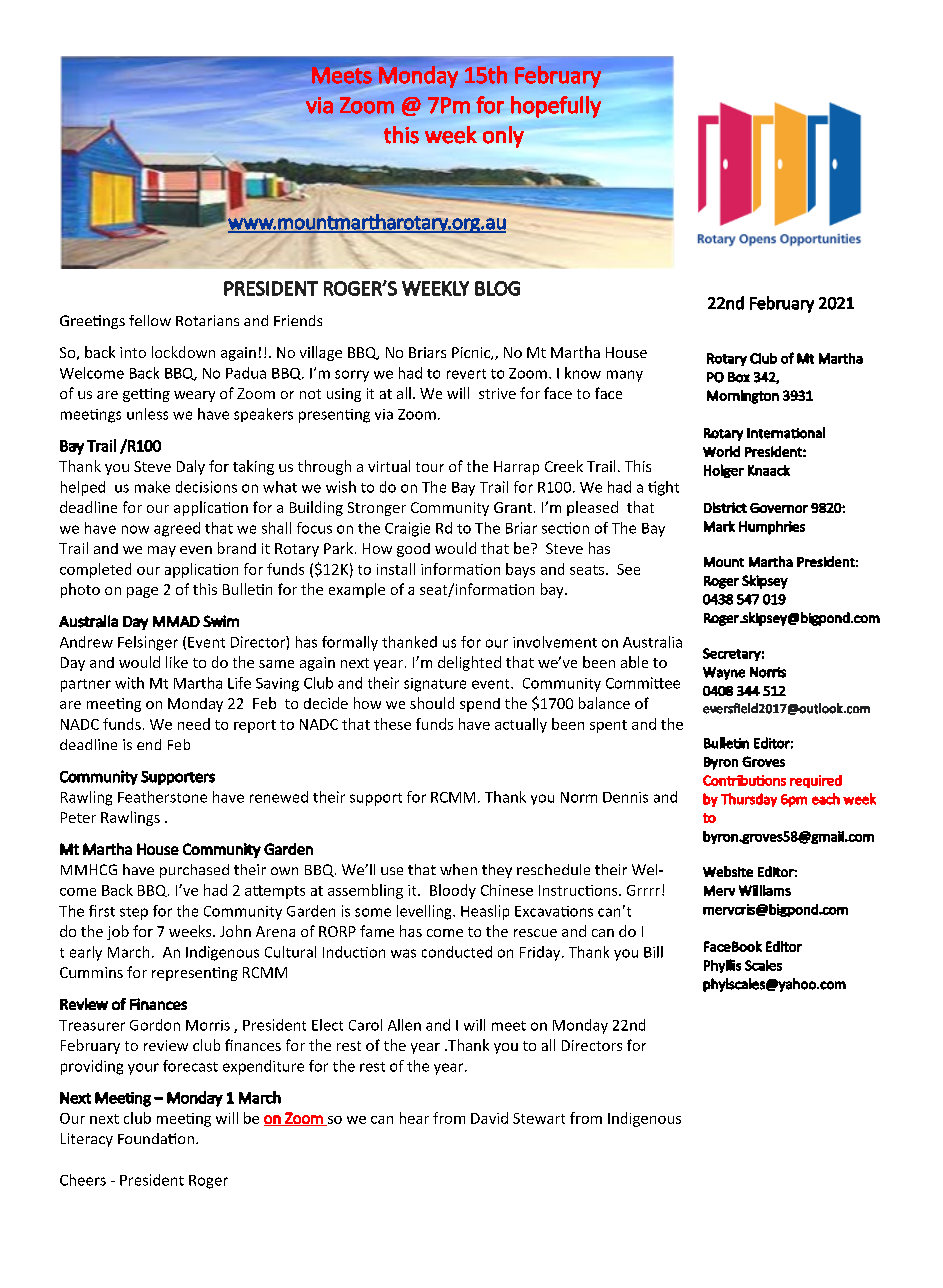 The height and width of the screenshot is (1288, 943). I want to click on make, so click(152, 487).
